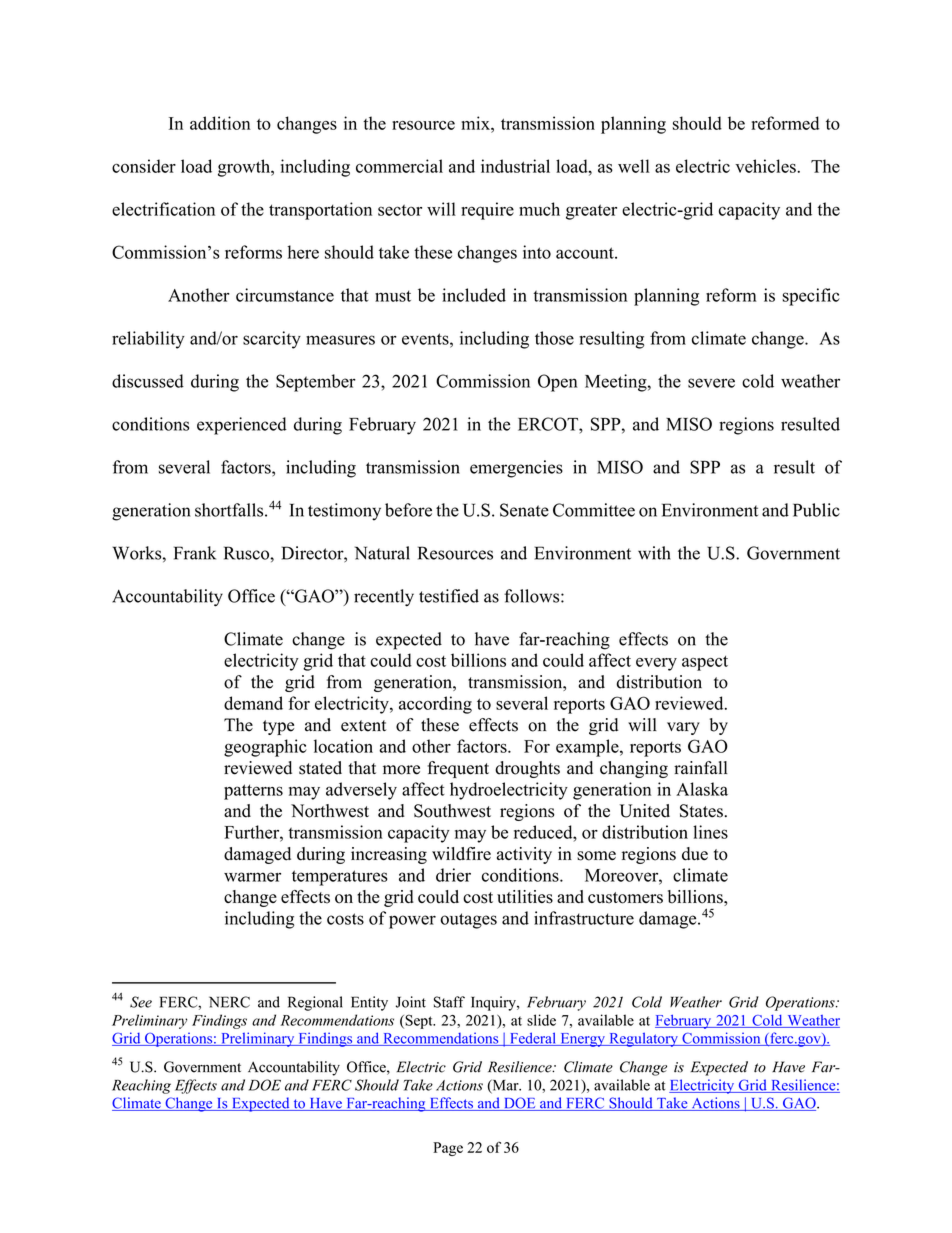 This document has height=1233, width=952. I want to click on demand, so click(253, 703).
